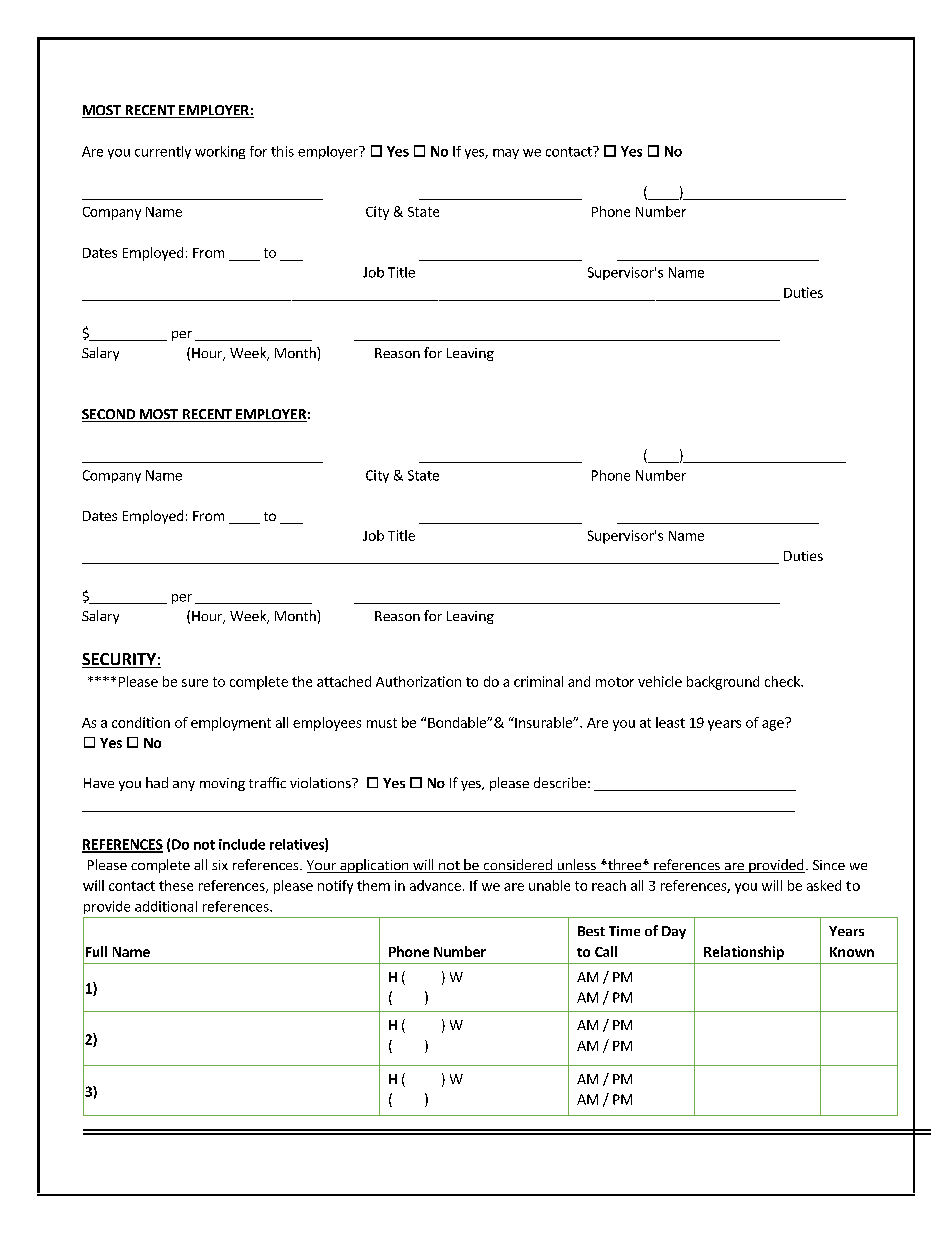 The height and width of the screenshot is (1233, 952). I want to click on Authorization, so click(418, 681).
